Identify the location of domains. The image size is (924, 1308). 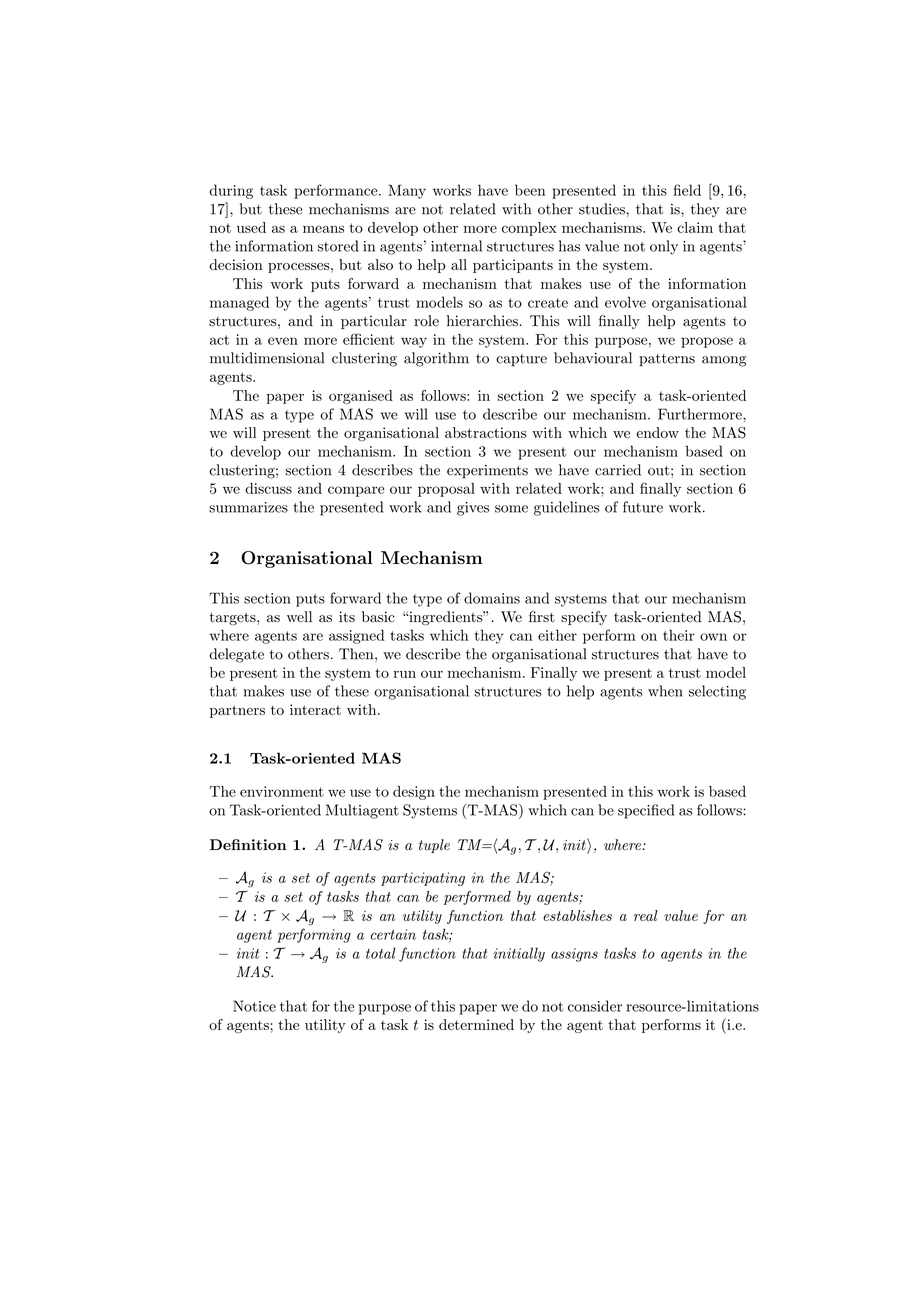
(492, 598).
